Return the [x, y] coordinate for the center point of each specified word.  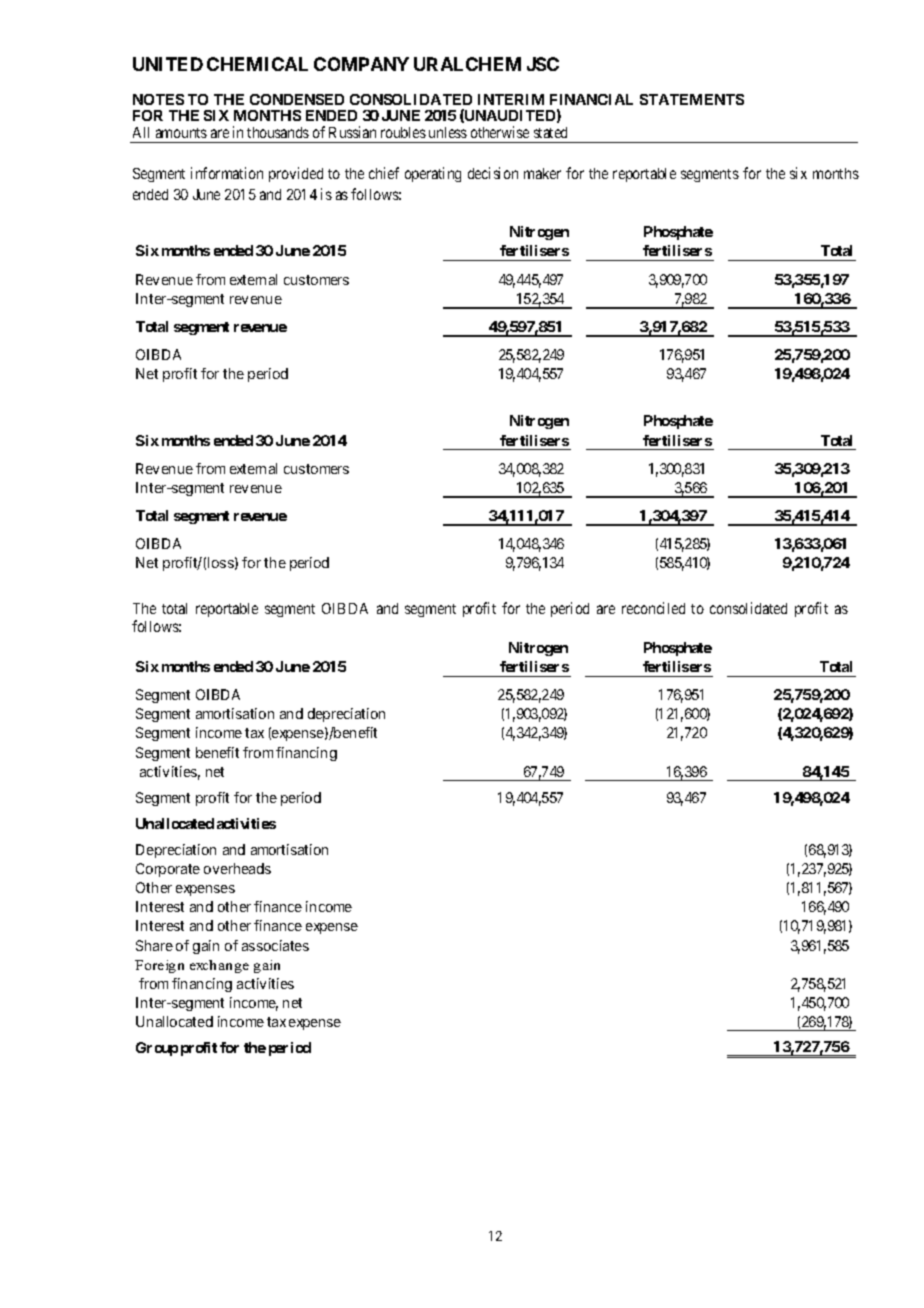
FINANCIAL [591, 99]
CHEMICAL [257, 64]
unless [448, 132]
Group [157, 1049]
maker [542, 173]
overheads [237, 868]
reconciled [653, 608]
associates [275, 945]
